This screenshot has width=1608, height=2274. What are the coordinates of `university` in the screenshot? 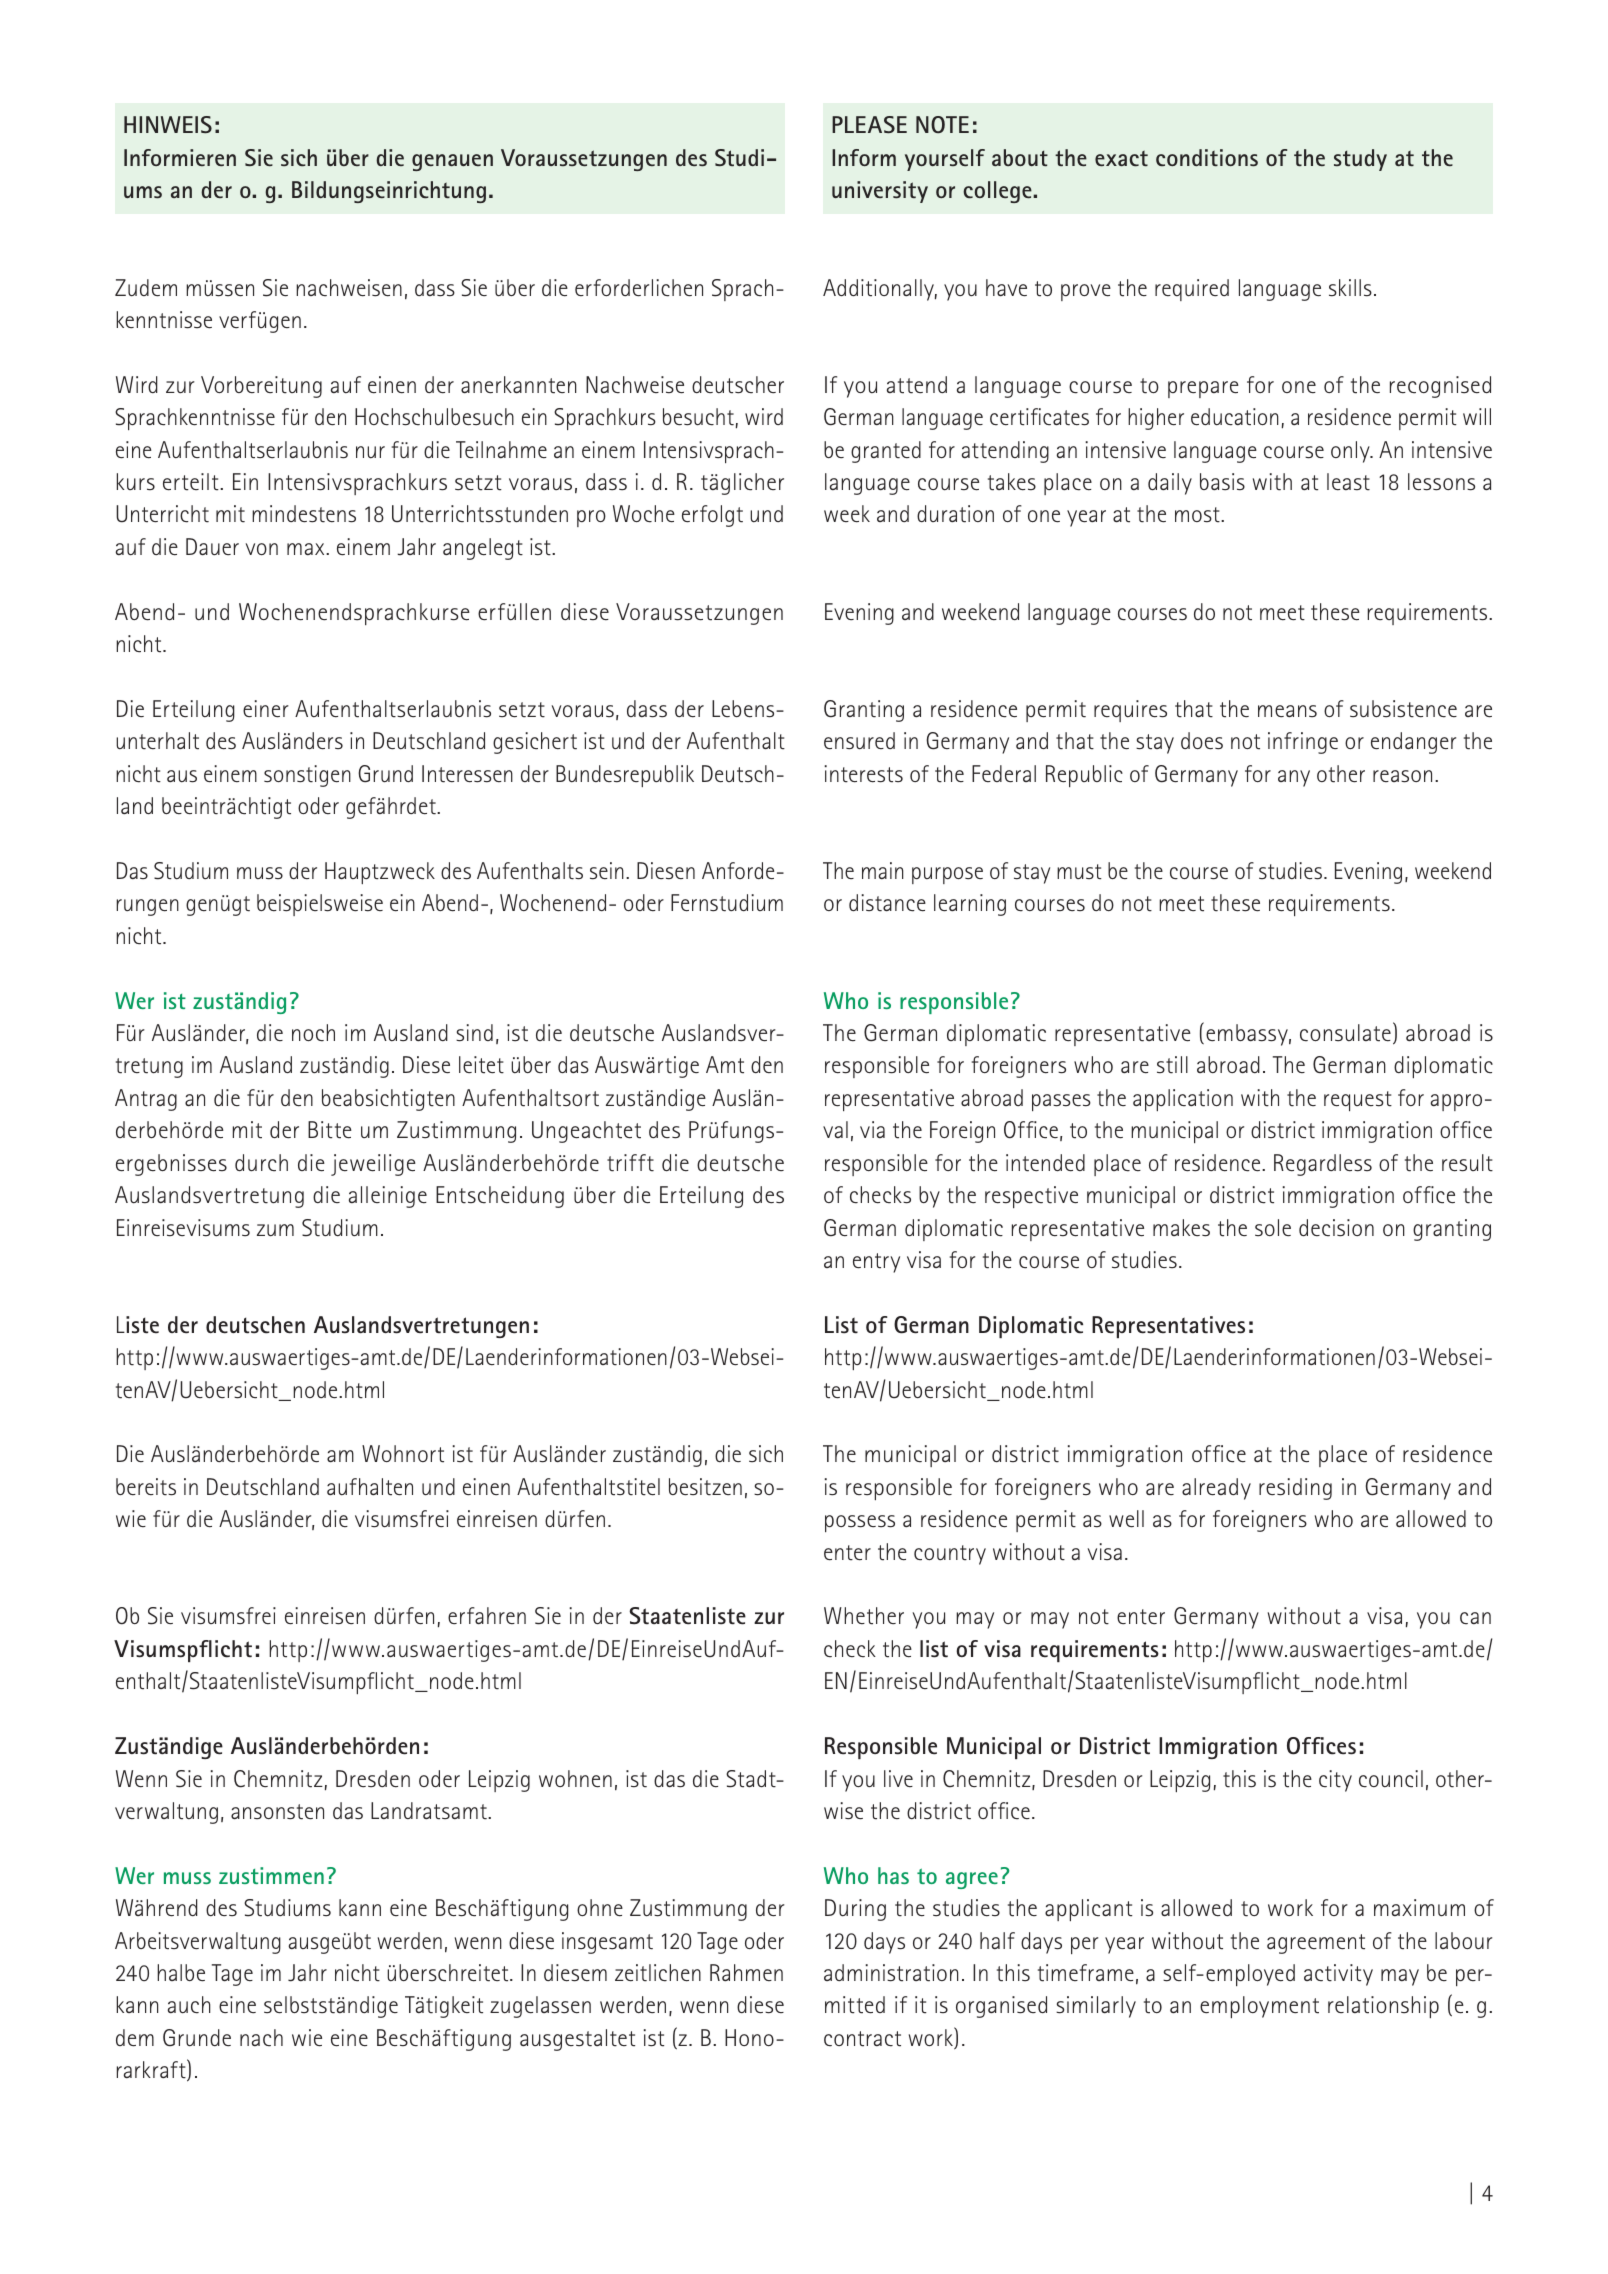 It's located at (880, 192).
